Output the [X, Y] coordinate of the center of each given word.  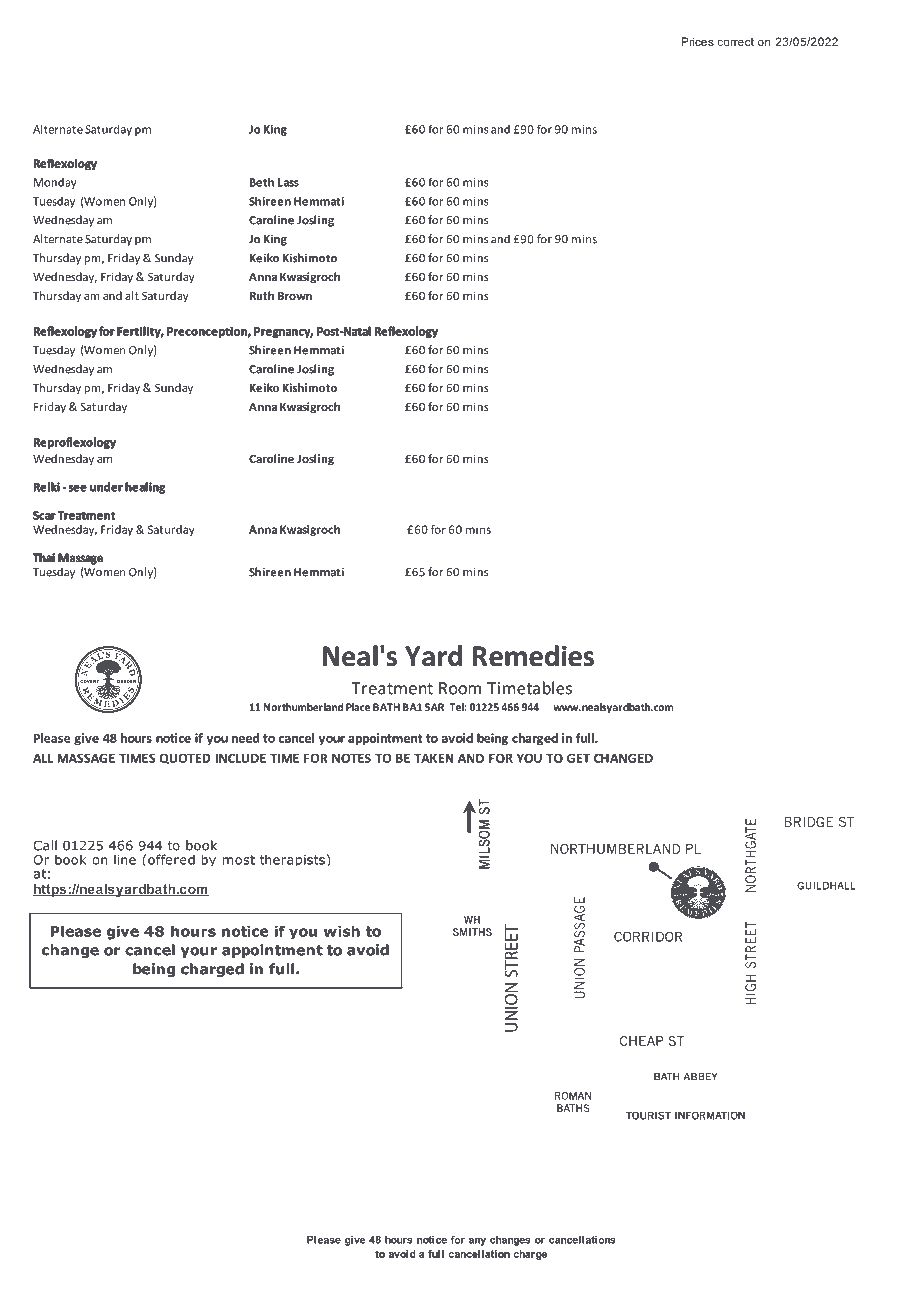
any [477, 1242]
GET [578, 758]
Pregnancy [283, 332]
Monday [55, 183]
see [78, 488]
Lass [288, 182]
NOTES [351, 758]
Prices [697, 41]
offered [171, 859]
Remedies [533, 656]
